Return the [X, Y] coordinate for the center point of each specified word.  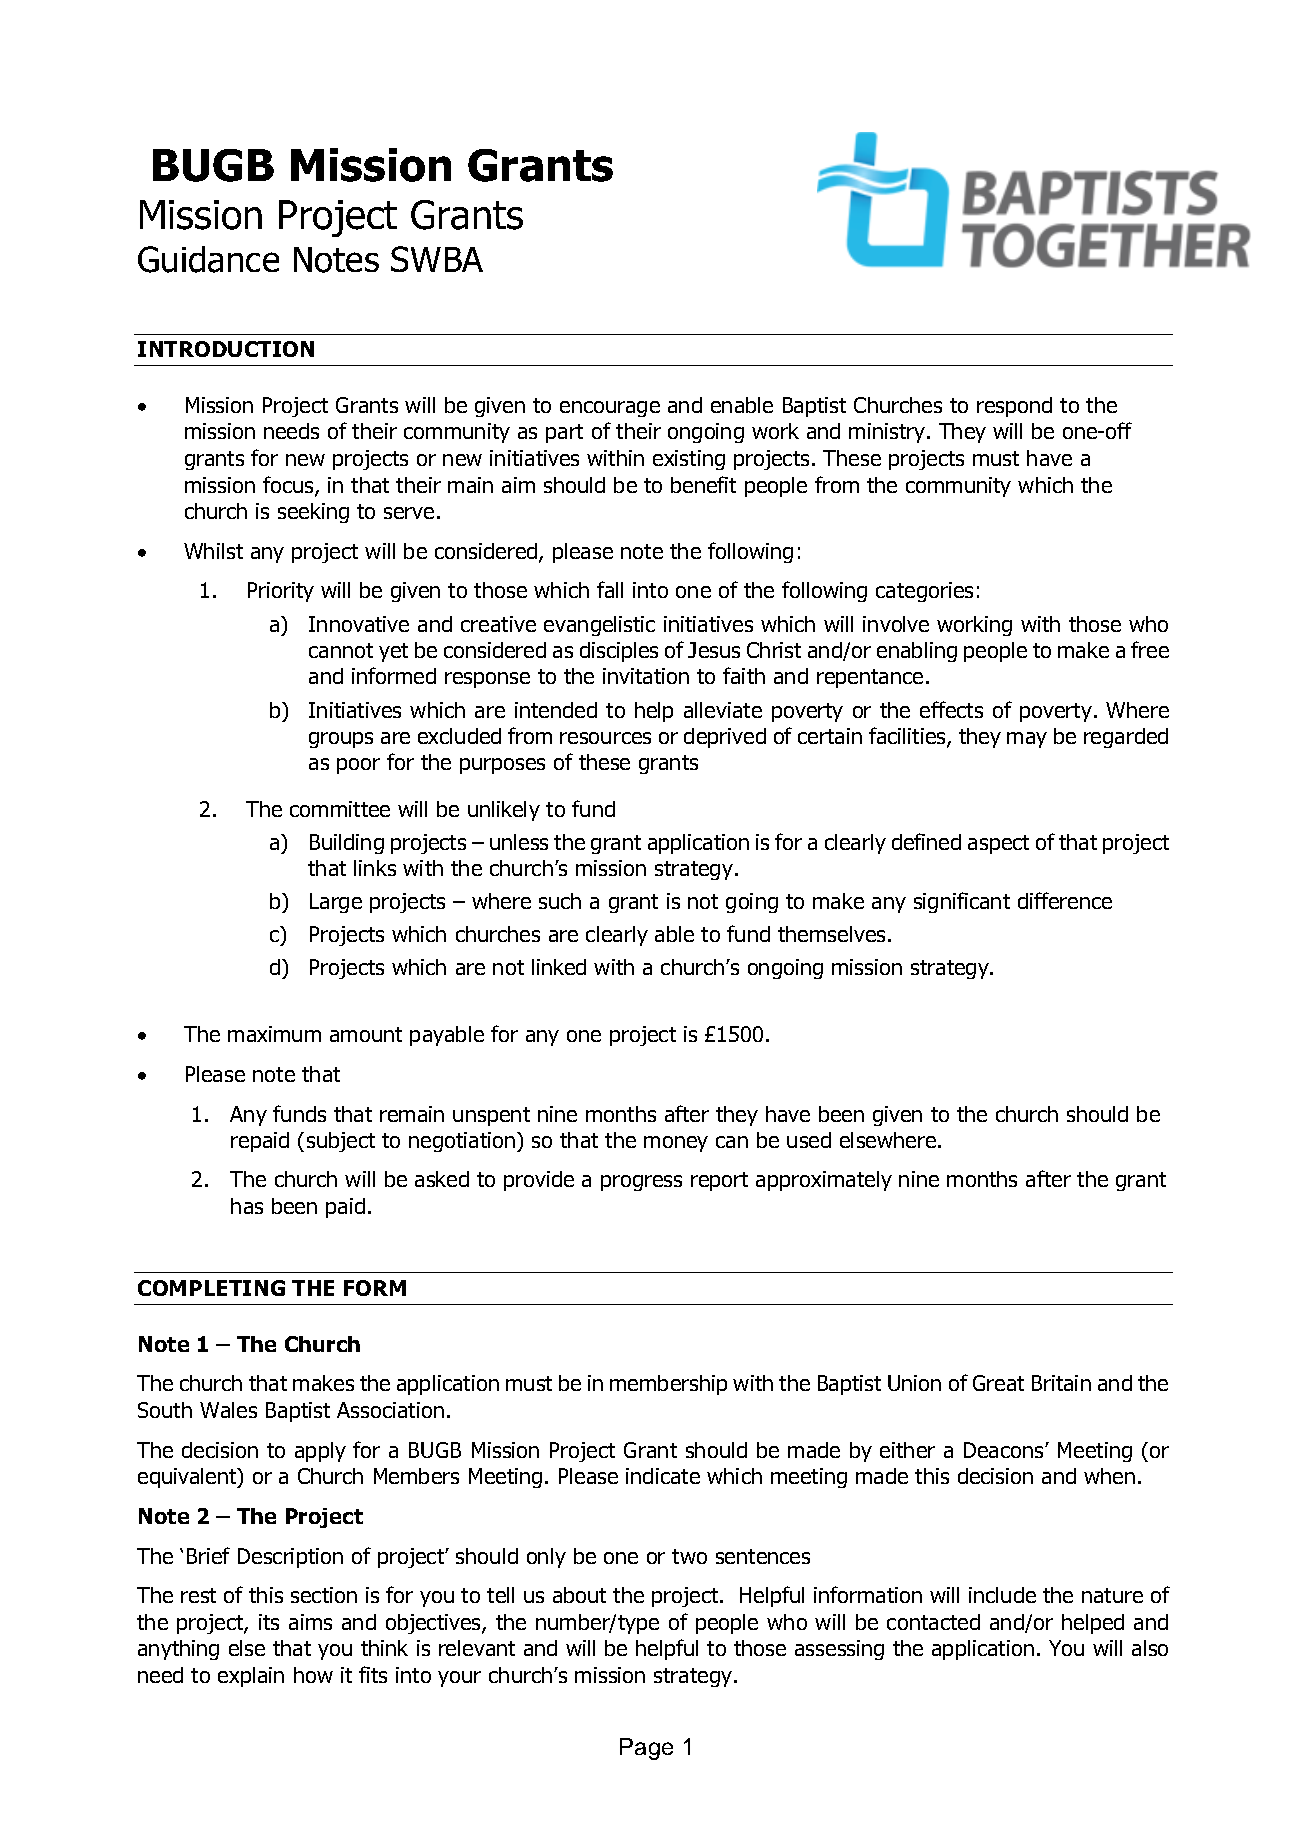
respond [1014, 407]
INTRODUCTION [226, 349]
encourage [610, 409]
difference [1065, 900]
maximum [274, 1034]
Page [646, 1749]
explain [251, 1677]
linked [559, 967]
